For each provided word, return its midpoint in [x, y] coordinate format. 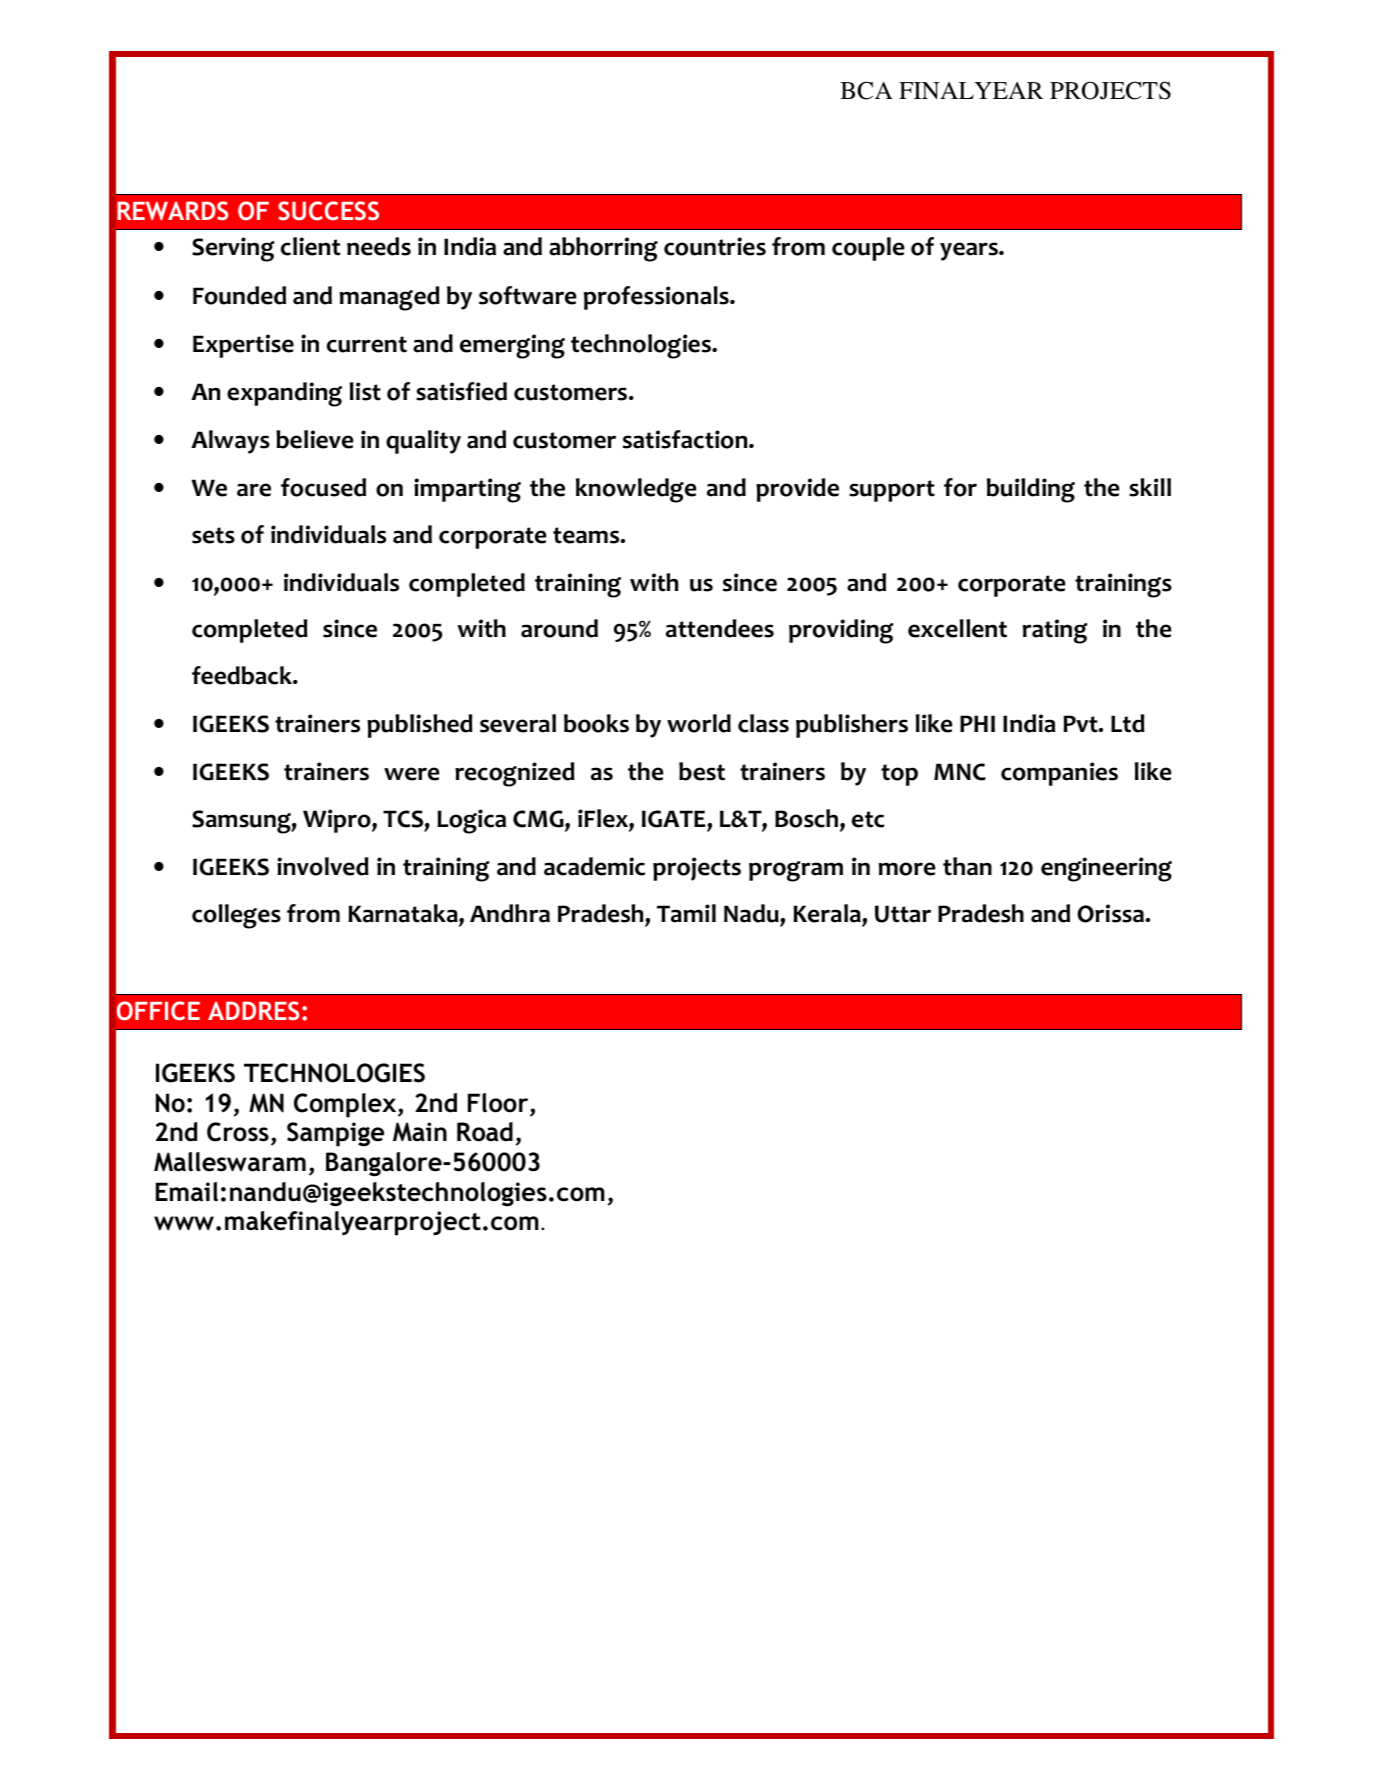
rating [1055, 631]
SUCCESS [328, 211]
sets [213, 535]
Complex [346, 1105]
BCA [866, 90]
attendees [720, 628]
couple [868, 249]
